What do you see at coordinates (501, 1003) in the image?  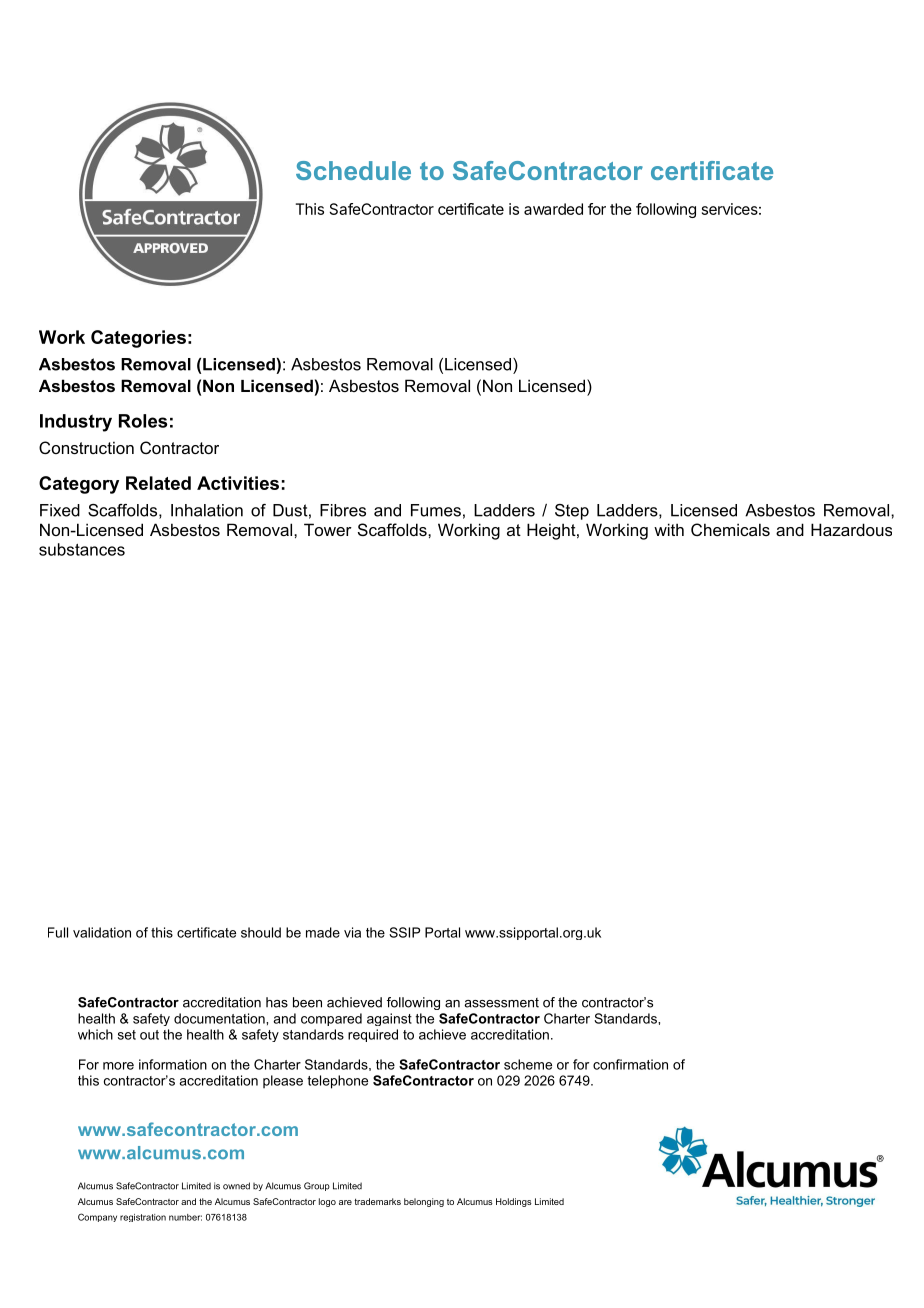 I see `assessment` at bounding box center [501, 1003].
